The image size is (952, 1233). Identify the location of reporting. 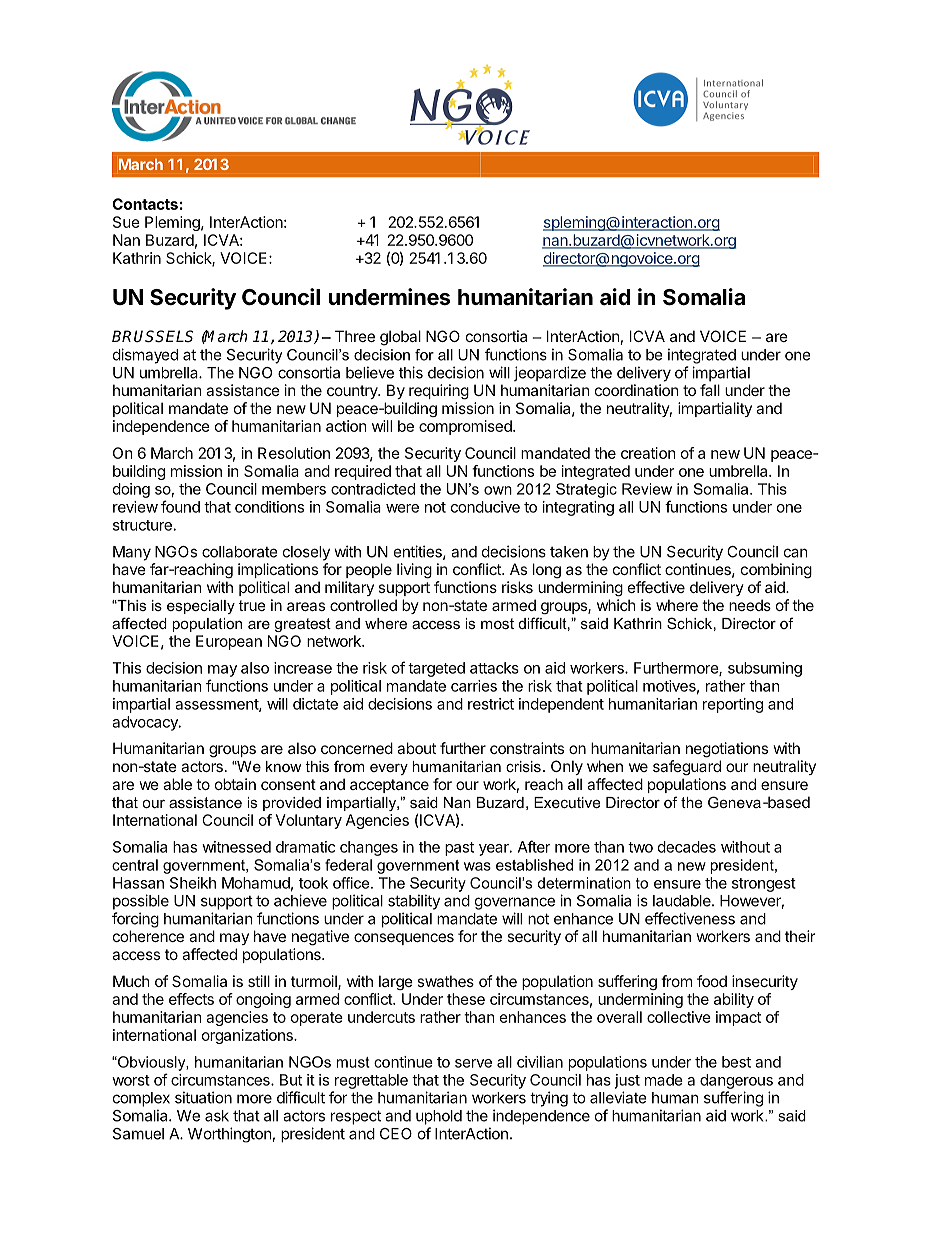
(733, 705).
